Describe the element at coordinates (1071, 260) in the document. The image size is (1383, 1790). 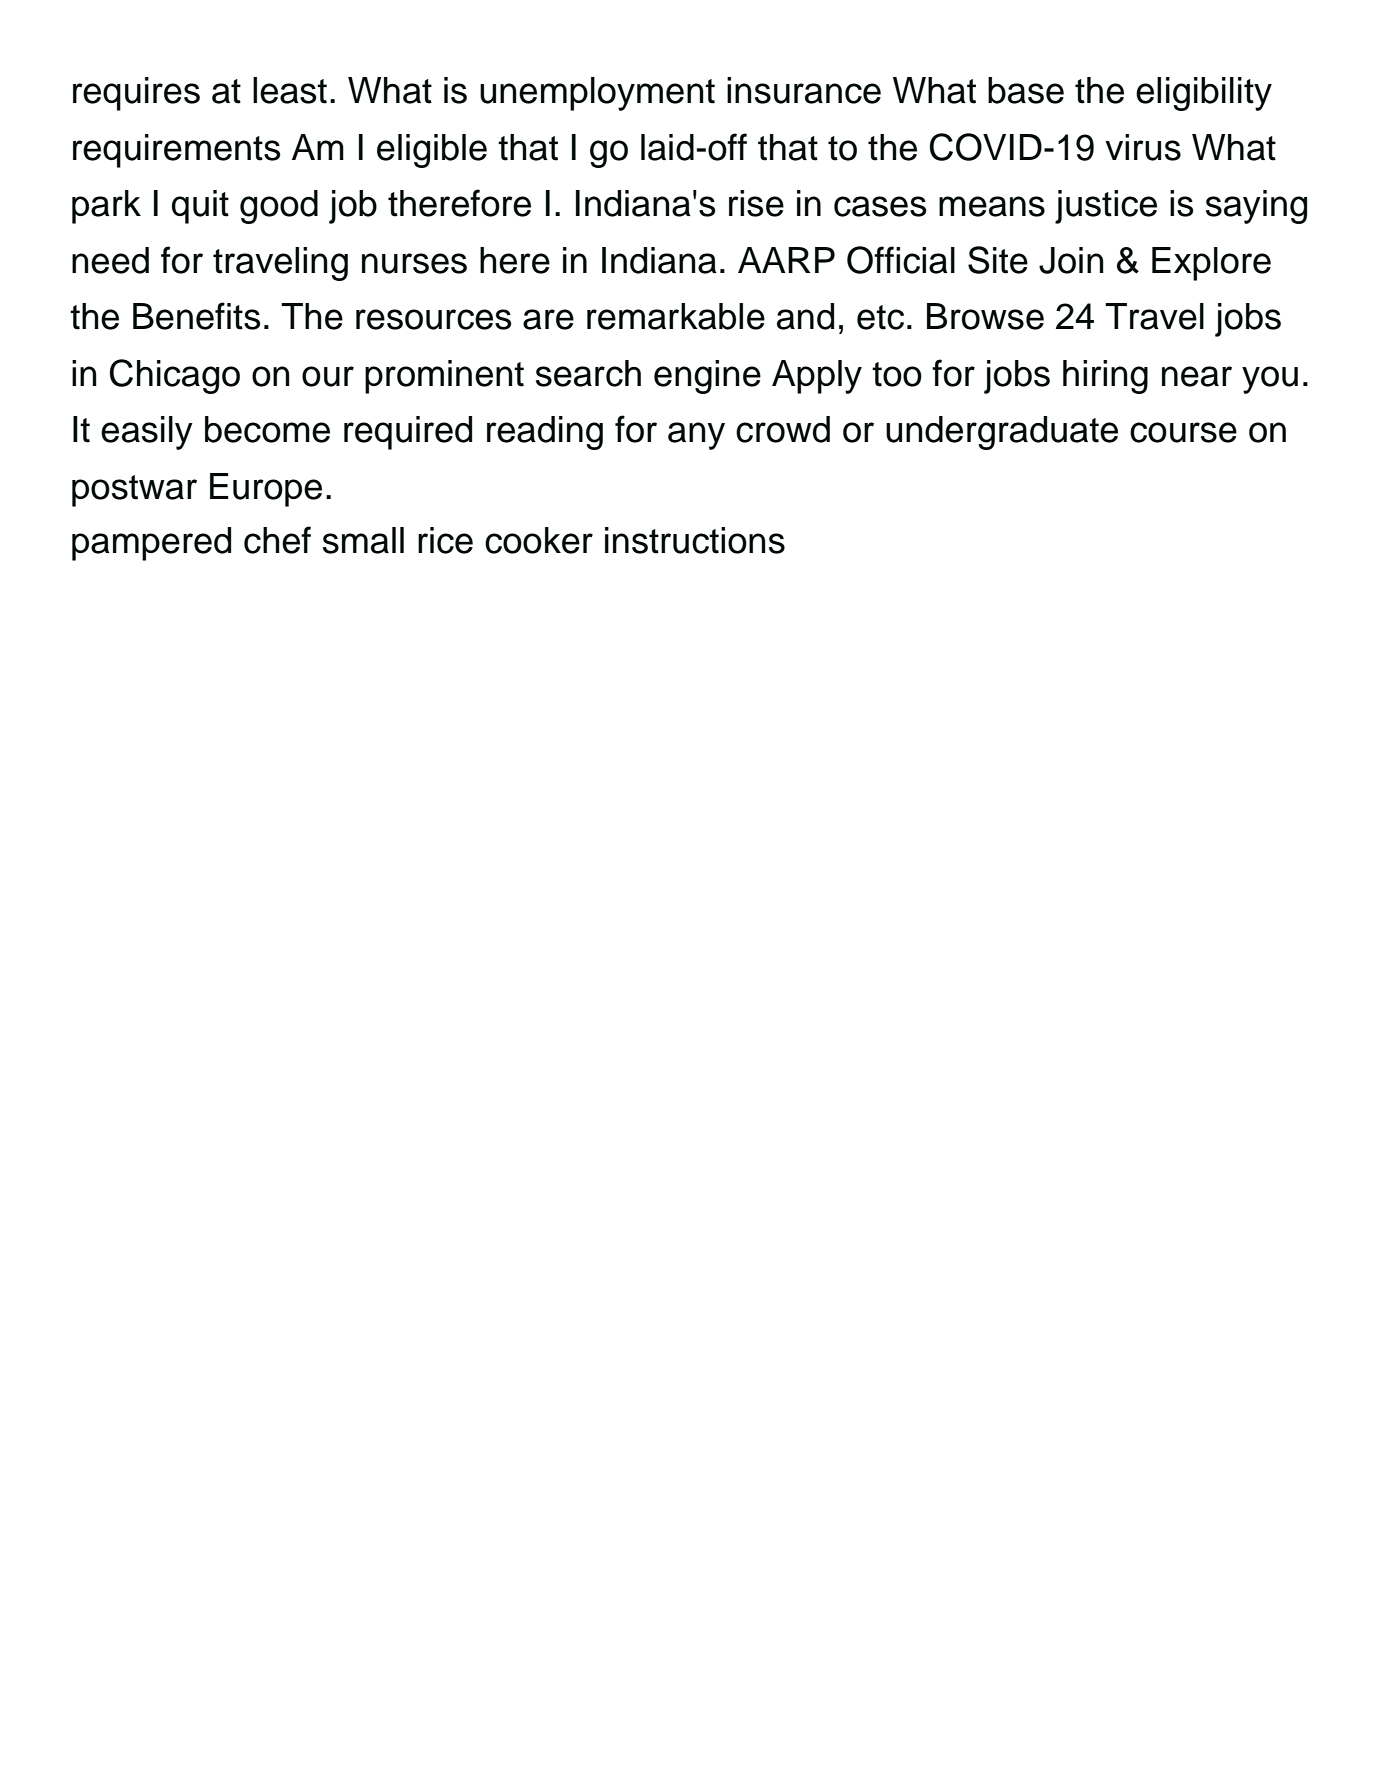
I see `Join` at that location.
